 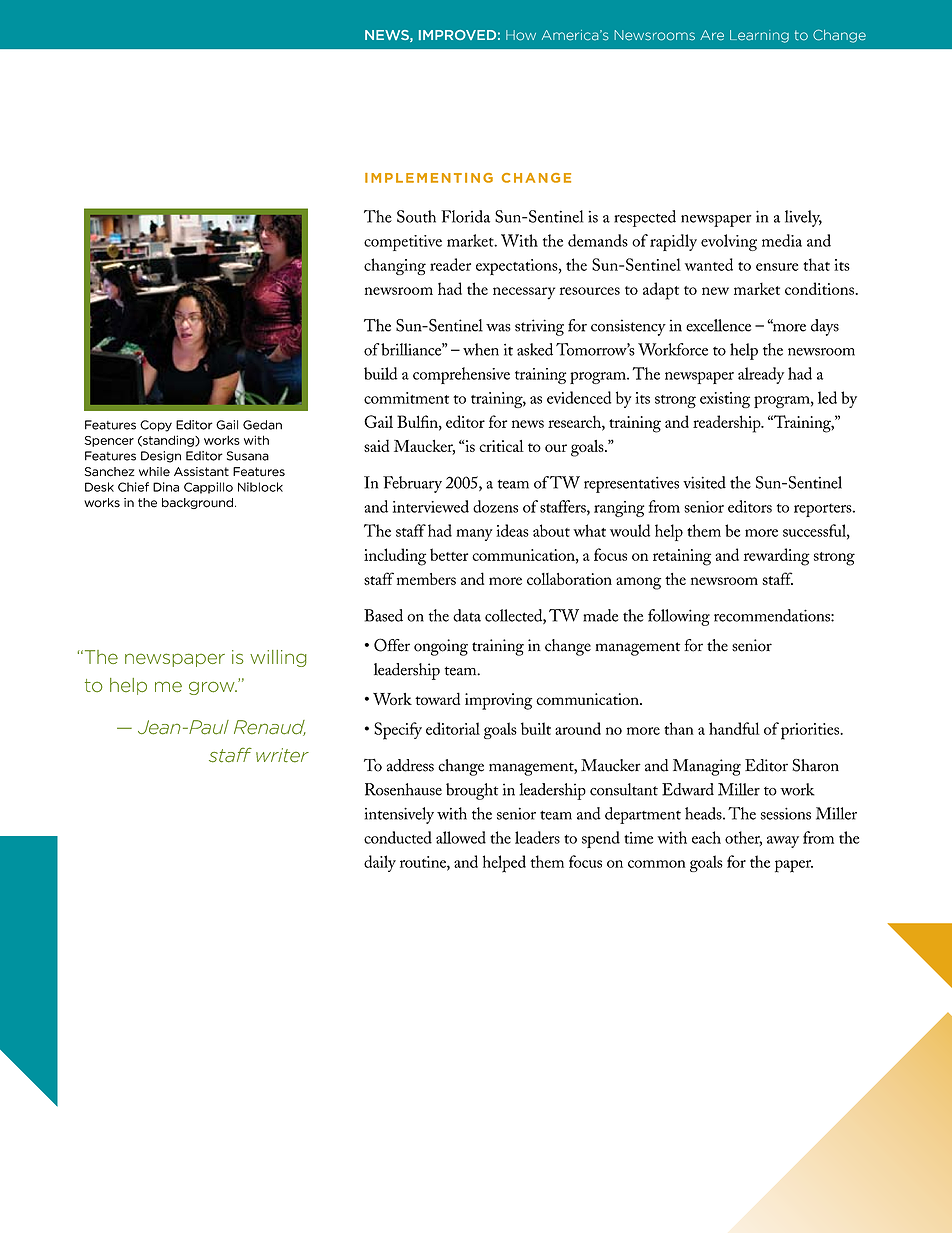 What do you see at coordinates (521, 35) in the screenshot?
I see `How` at bounding box center [521, 35].
